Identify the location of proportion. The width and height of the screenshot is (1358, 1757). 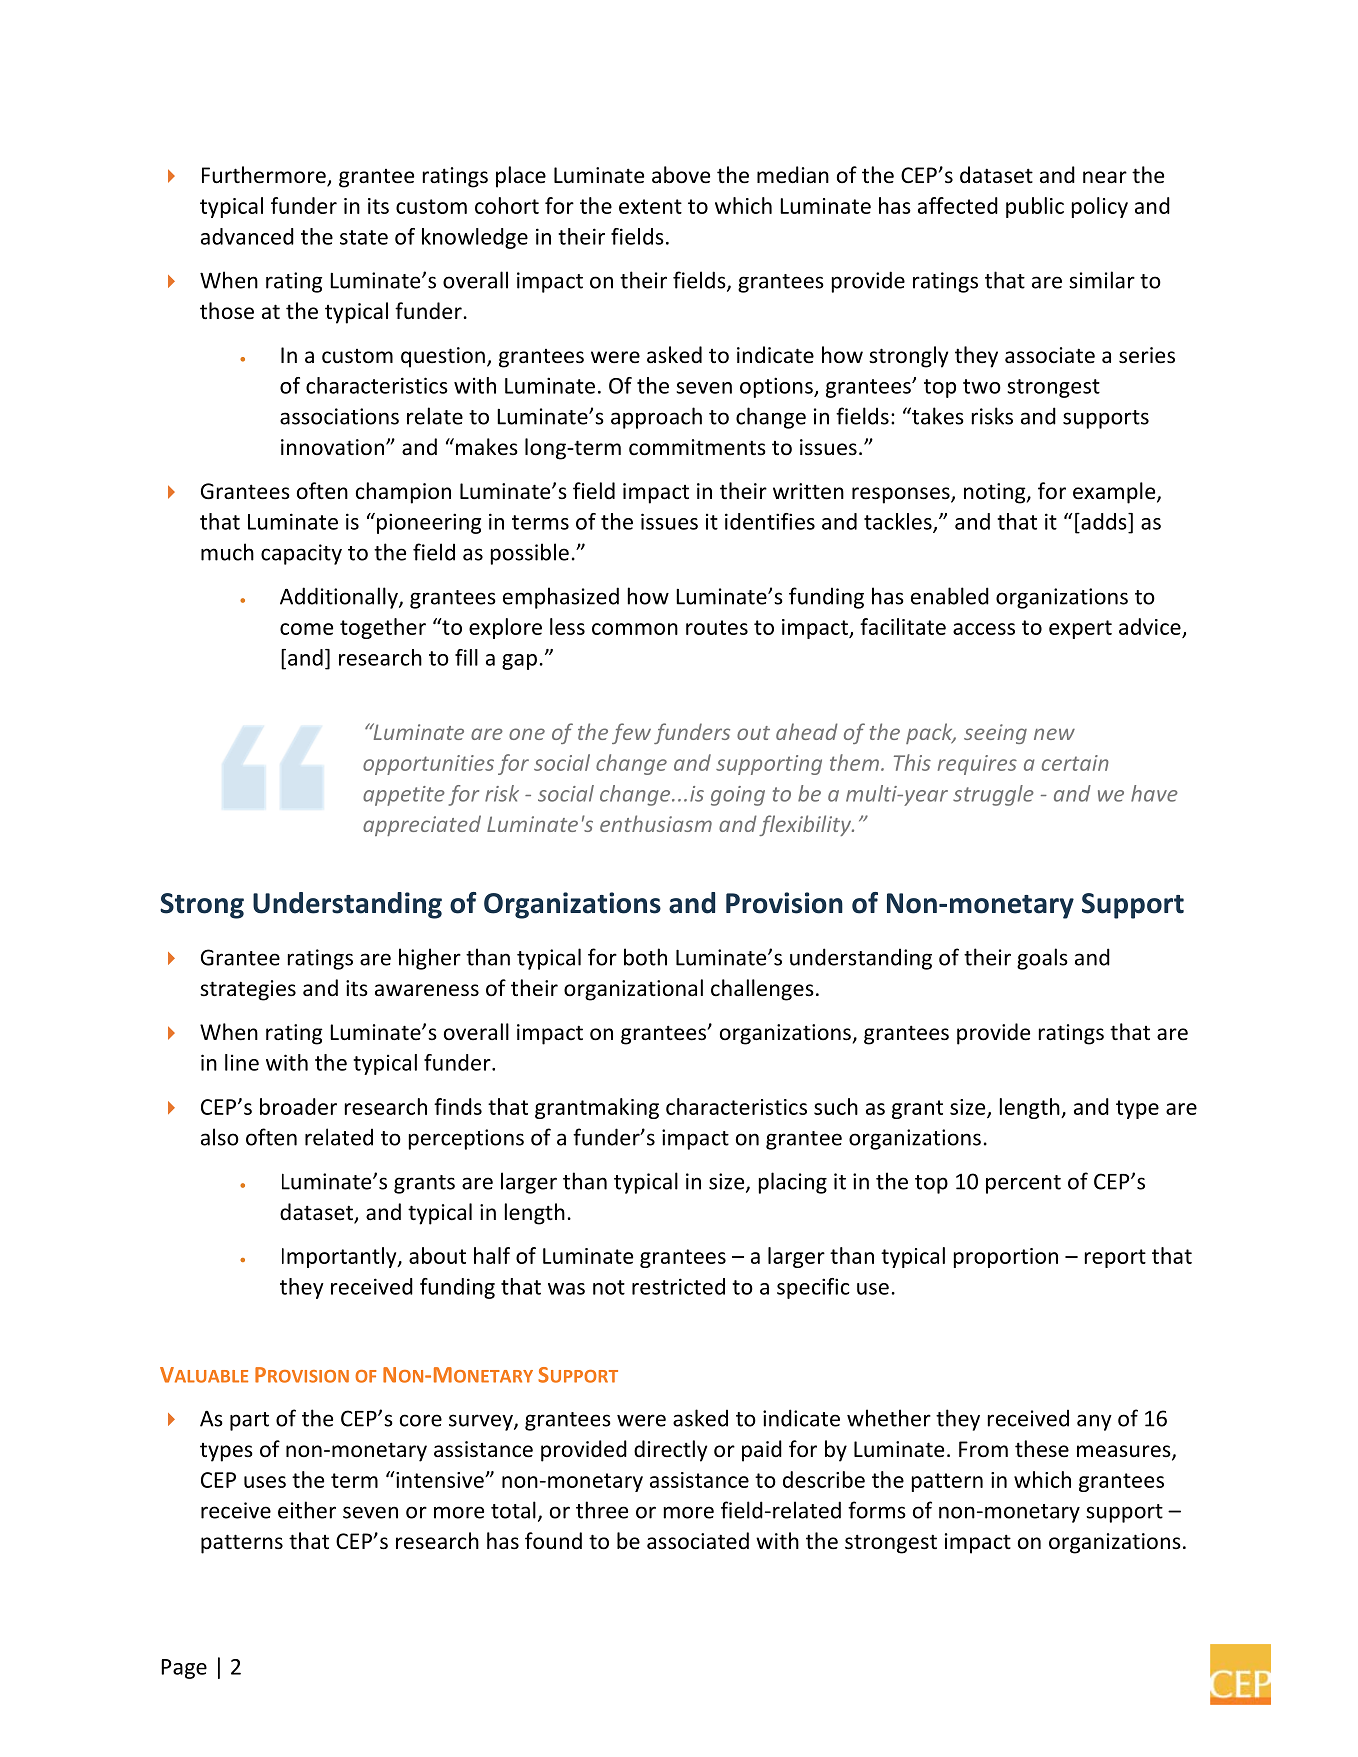
(1006, 1258).
